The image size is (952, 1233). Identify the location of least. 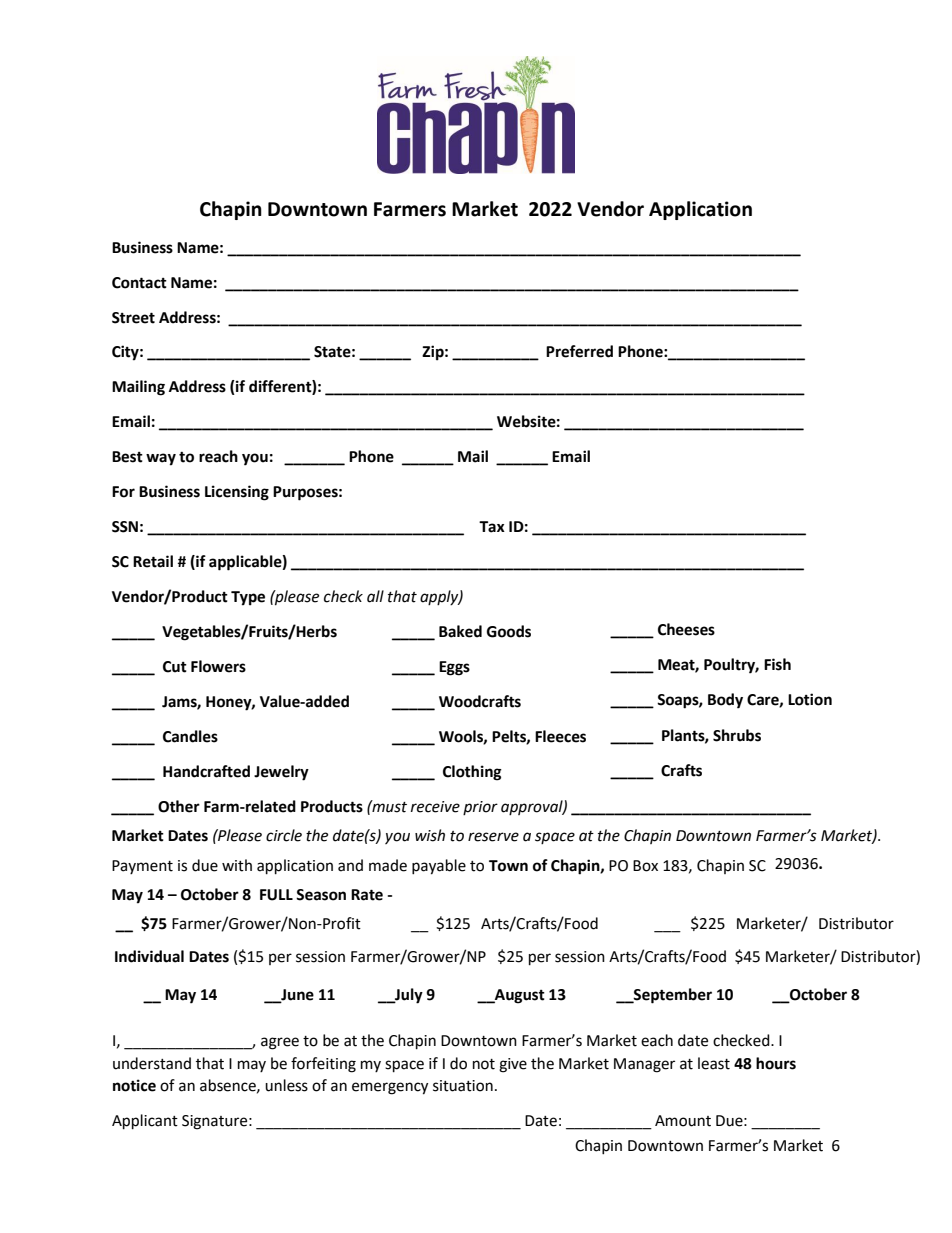
(714, 1063).
